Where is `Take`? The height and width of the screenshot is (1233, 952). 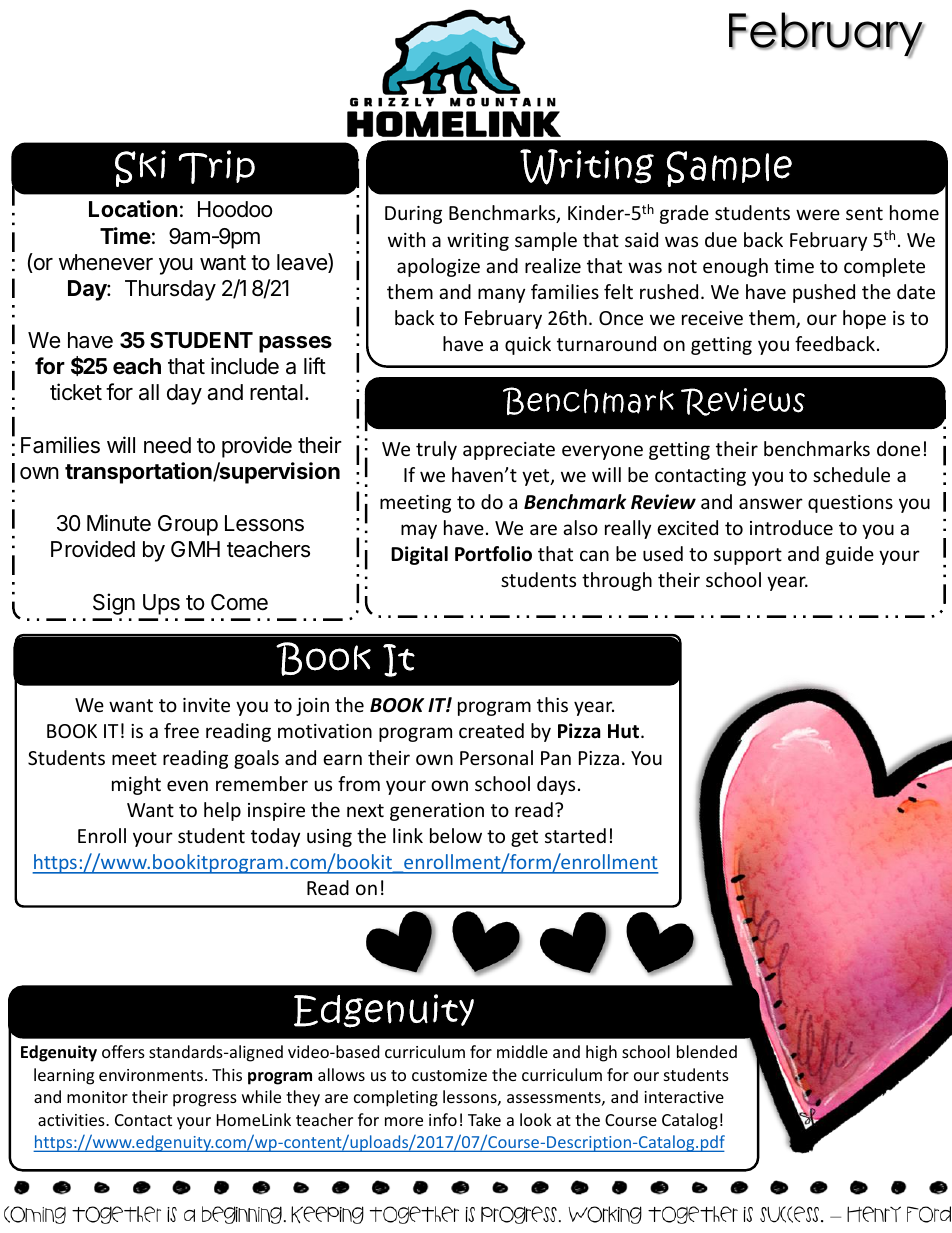
Take is located at coordinates (484, 1119).
